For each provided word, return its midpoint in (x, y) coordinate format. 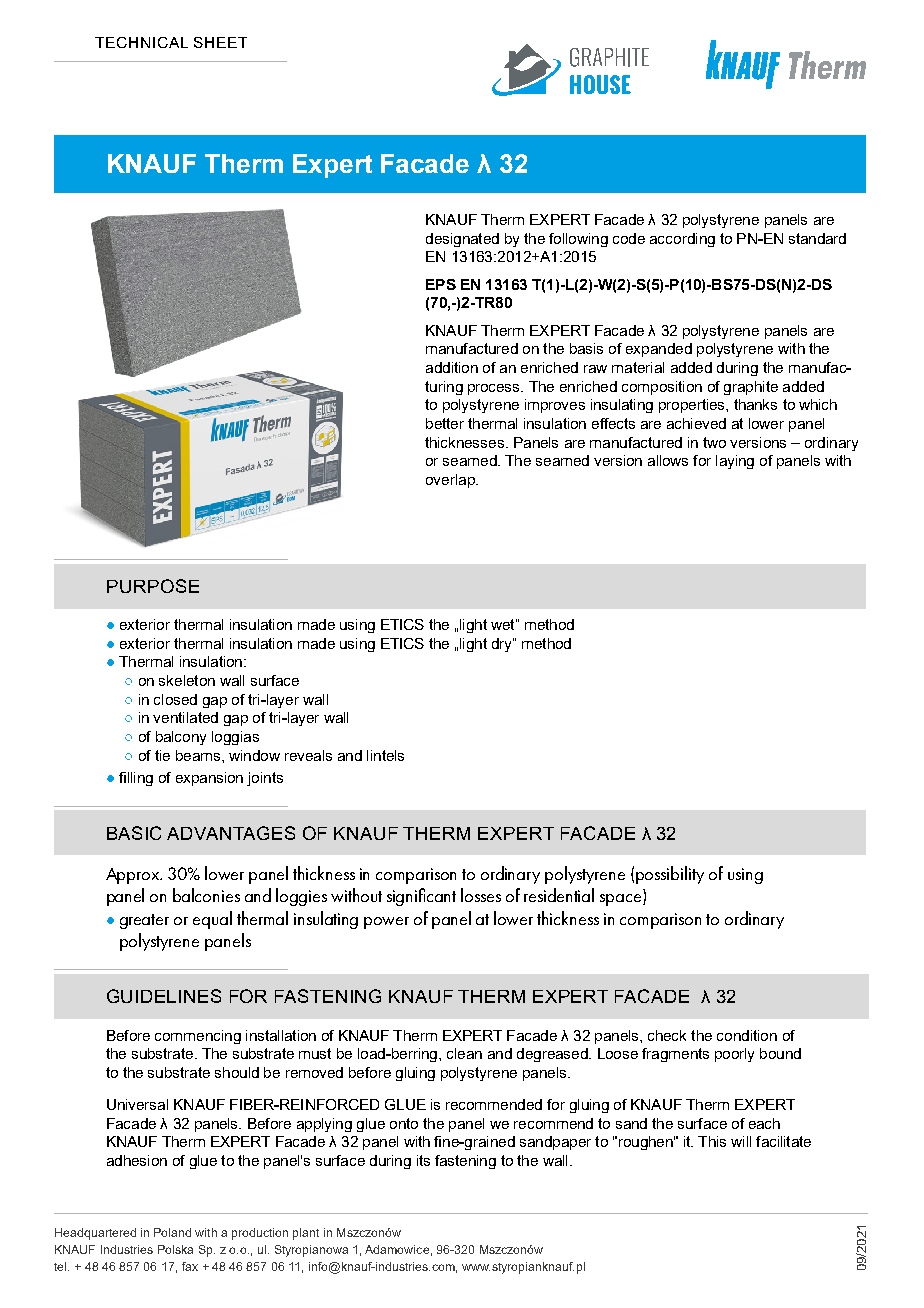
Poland (172, 1232)
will (741, 1141)
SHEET (220, 42)
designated (462, 240)
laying (735, 462)
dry (503, 645)
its (423, 1160)
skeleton (187, 680)
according (682, 240)
